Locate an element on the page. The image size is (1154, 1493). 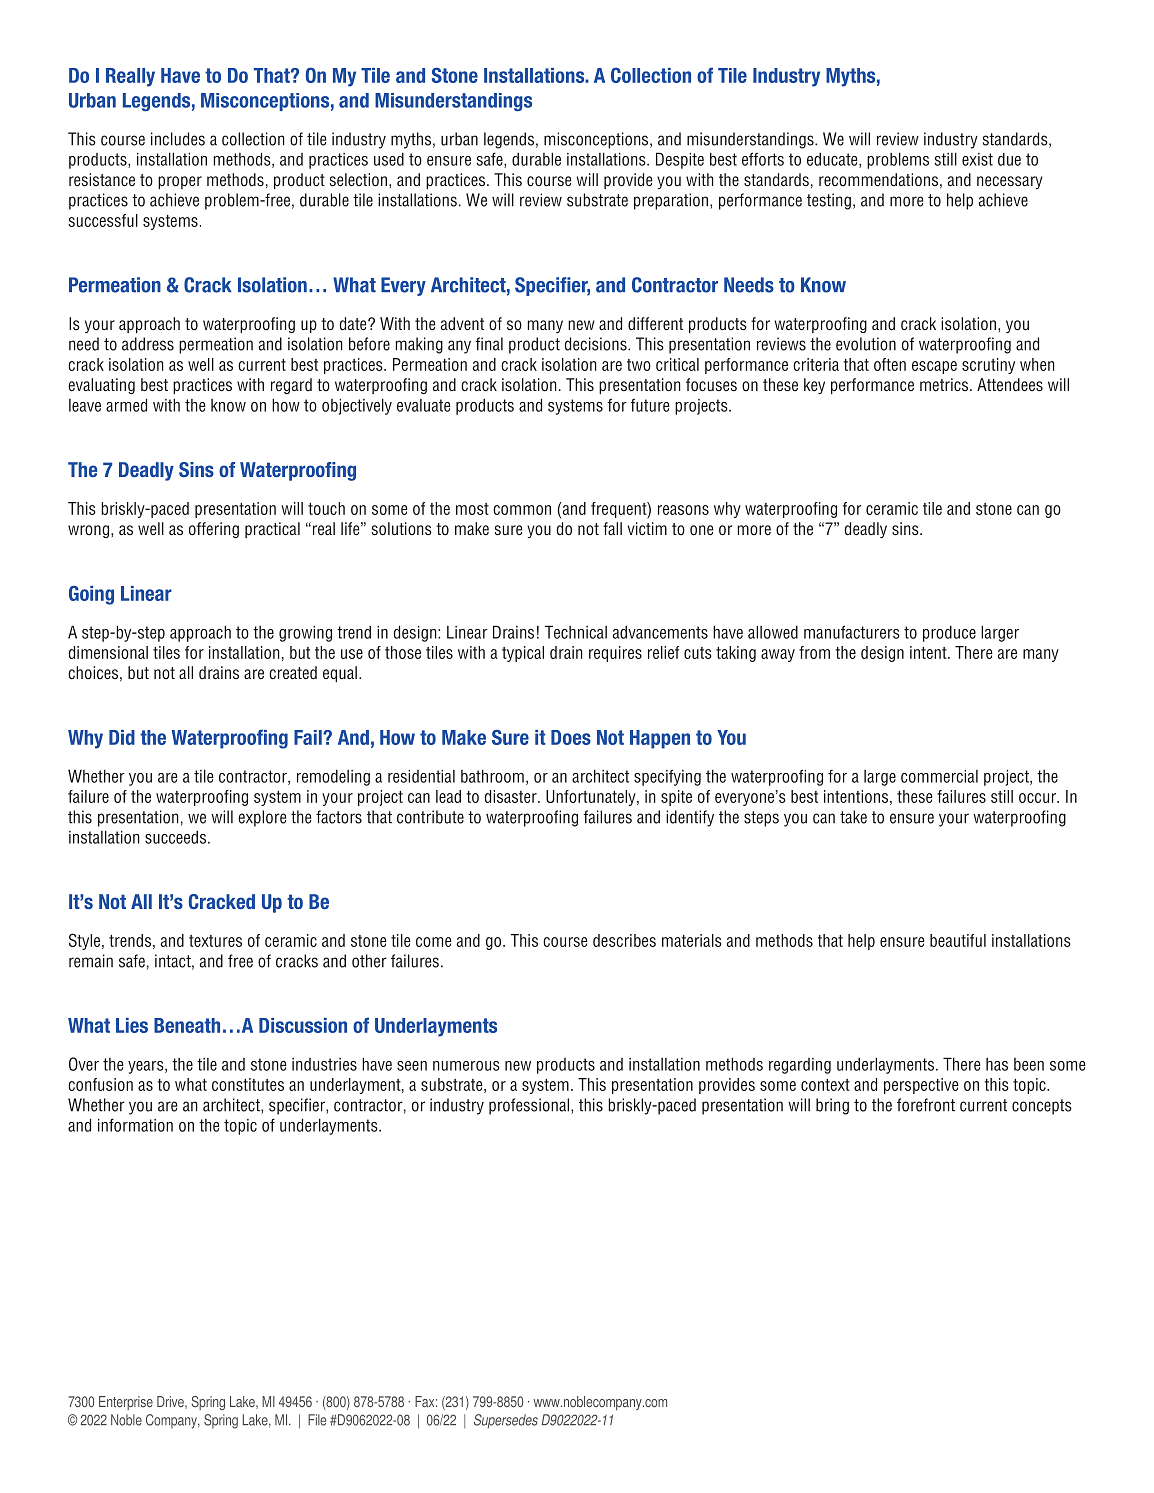
explore is located at coordinates (262, 818).
